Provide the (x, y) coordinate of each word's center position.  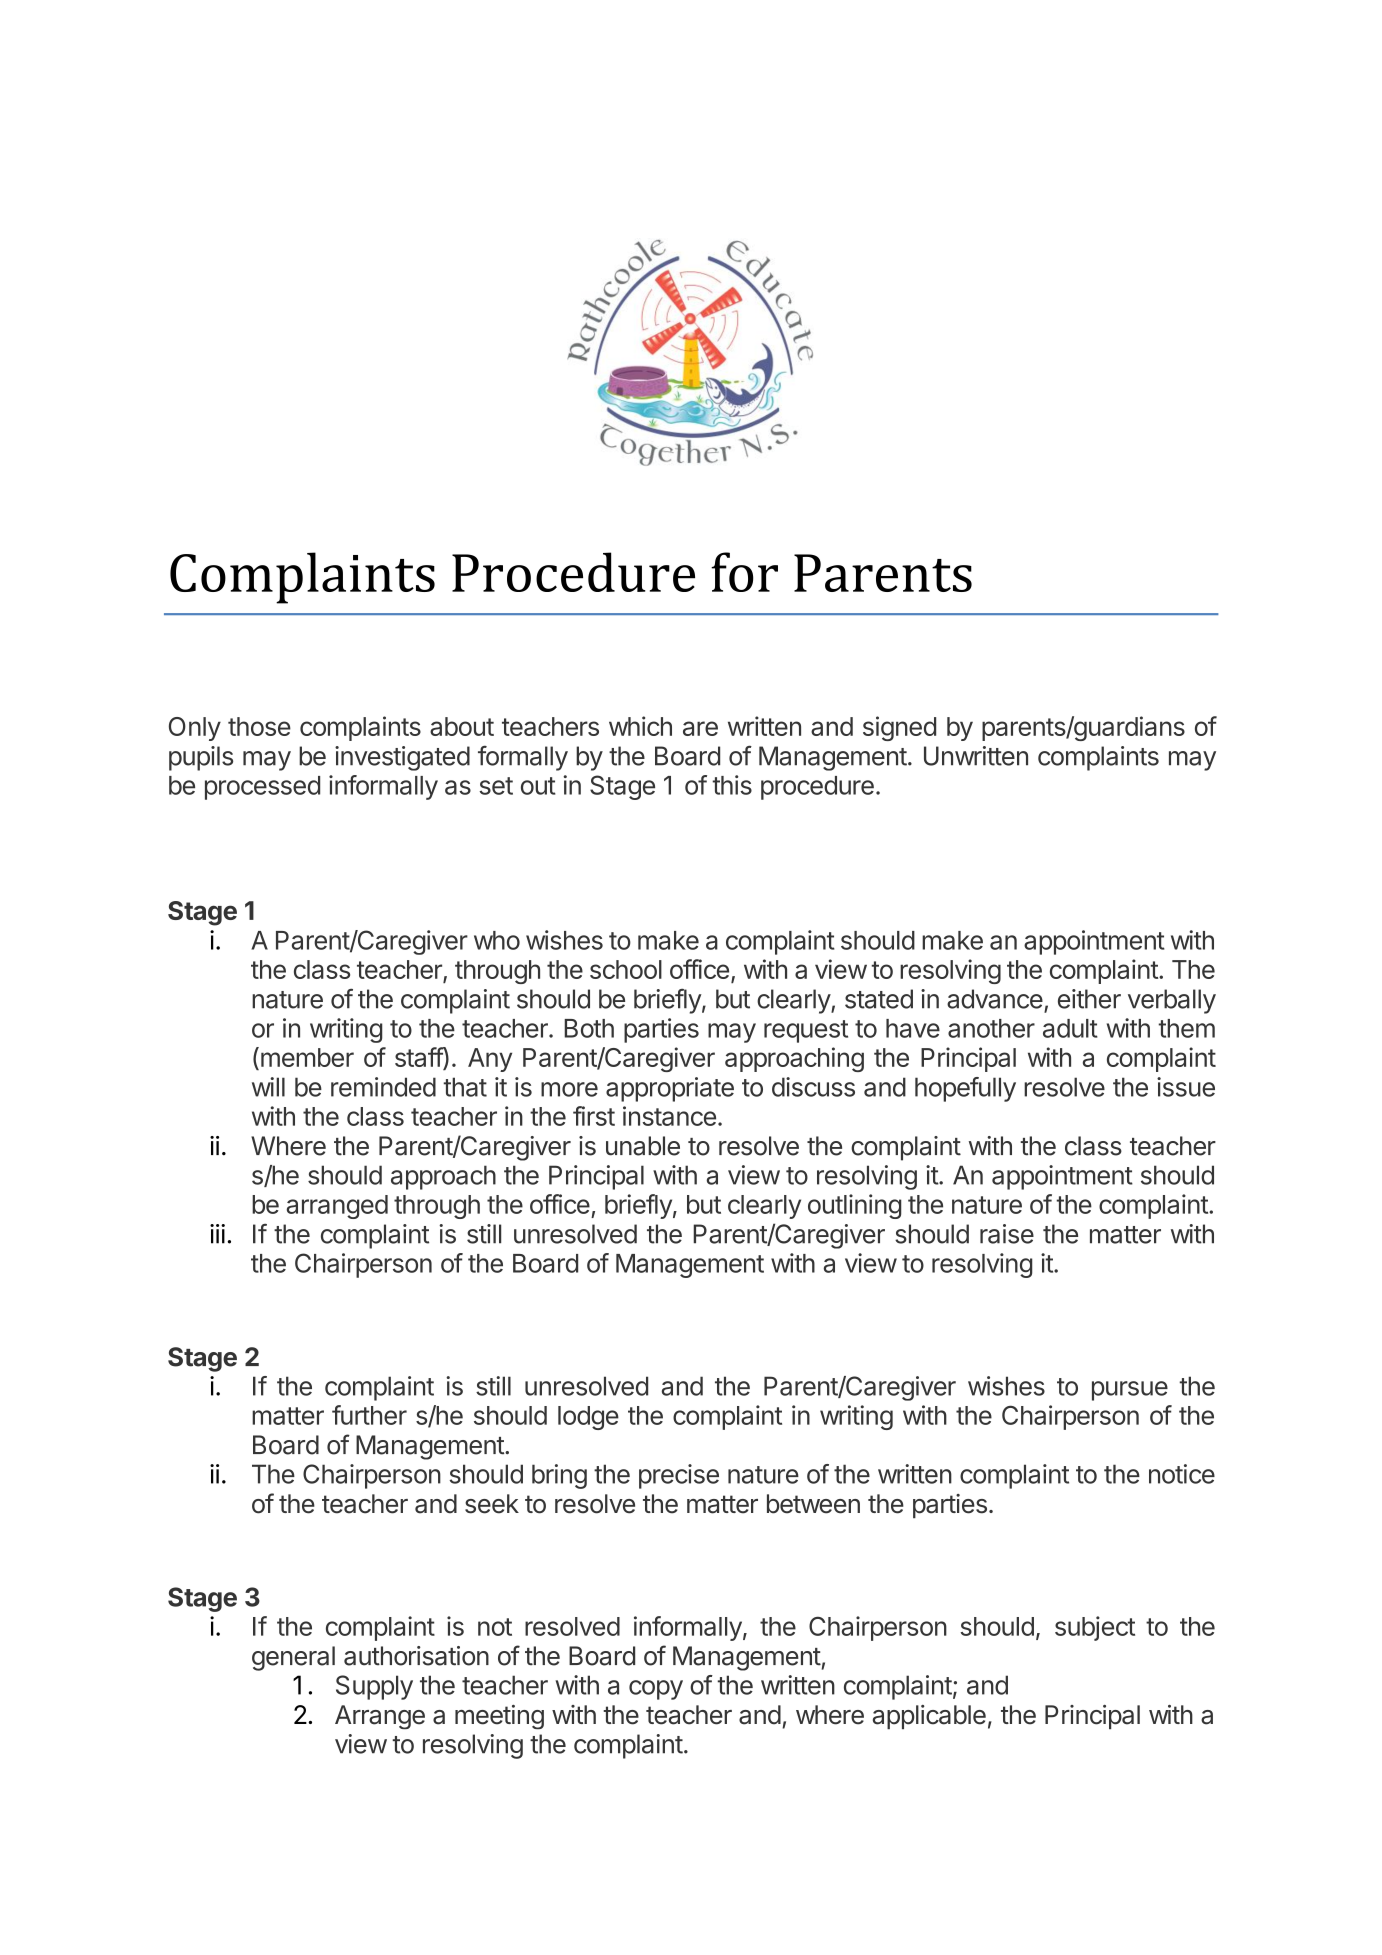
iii (217, 1234)
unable (643, 1146)
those (259, 726)
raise (1007, 1234)
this (732, 785)
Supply (374, 1687)
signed (899, 728)
